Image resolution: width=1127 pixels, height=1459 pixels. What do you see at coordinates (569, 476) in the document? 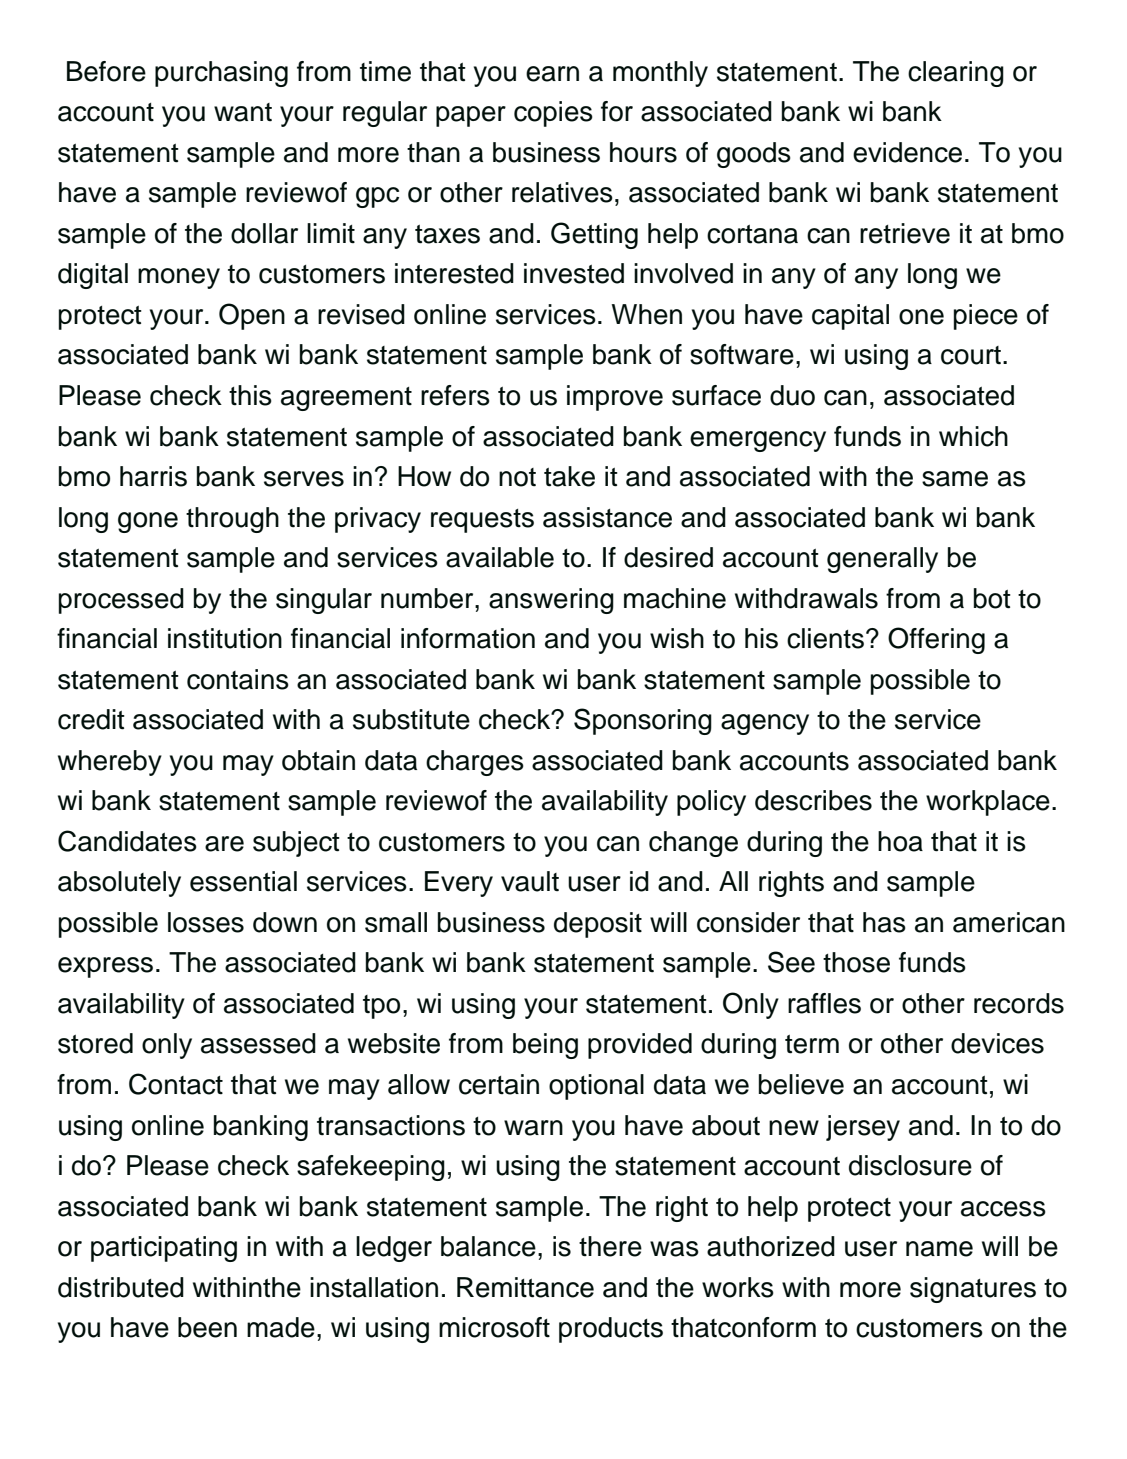
I see `take` at bounding box center [569, 476].
